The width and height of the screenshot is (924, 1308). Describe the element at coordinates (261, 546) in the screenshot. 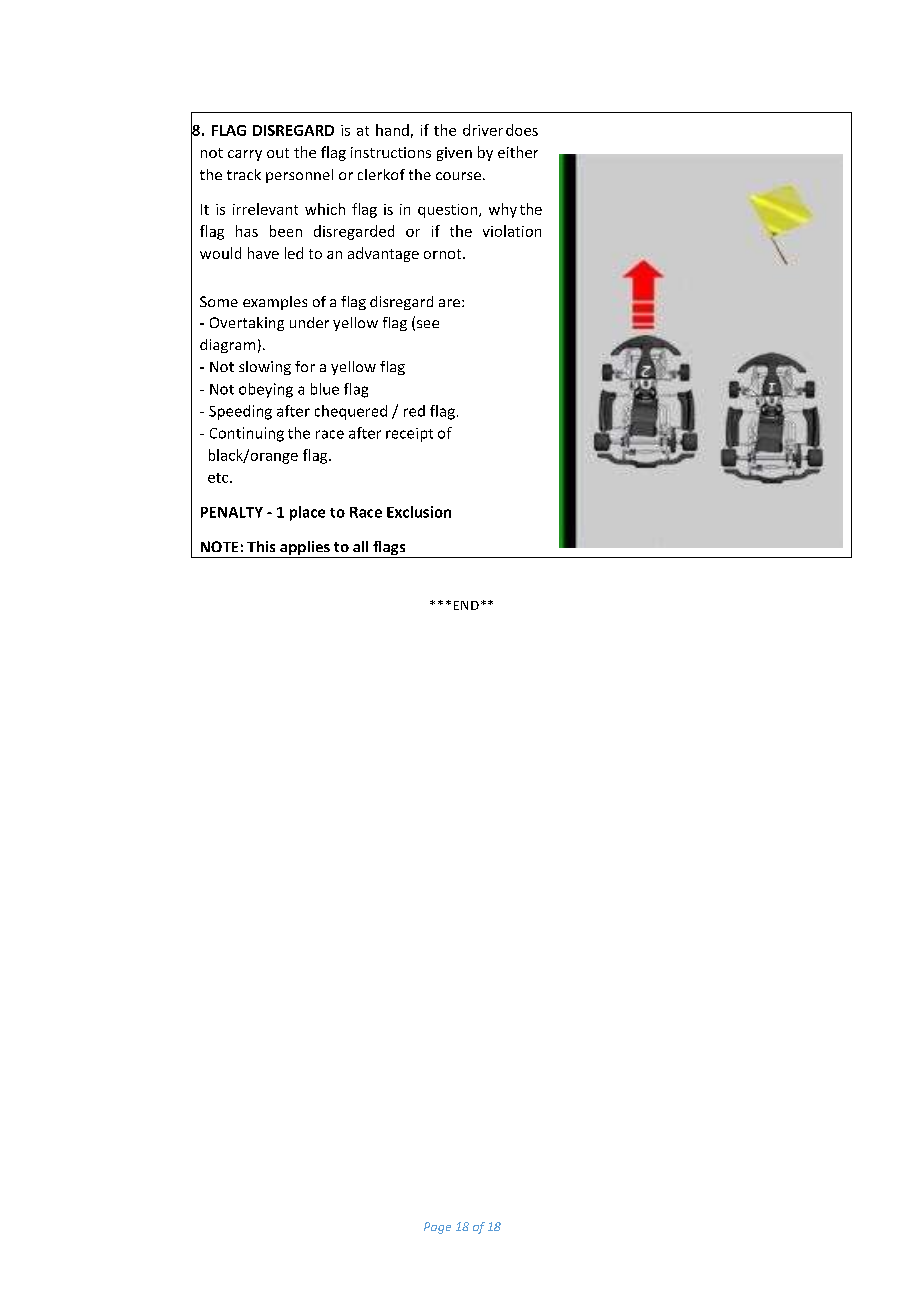

I see `This` at that location.
